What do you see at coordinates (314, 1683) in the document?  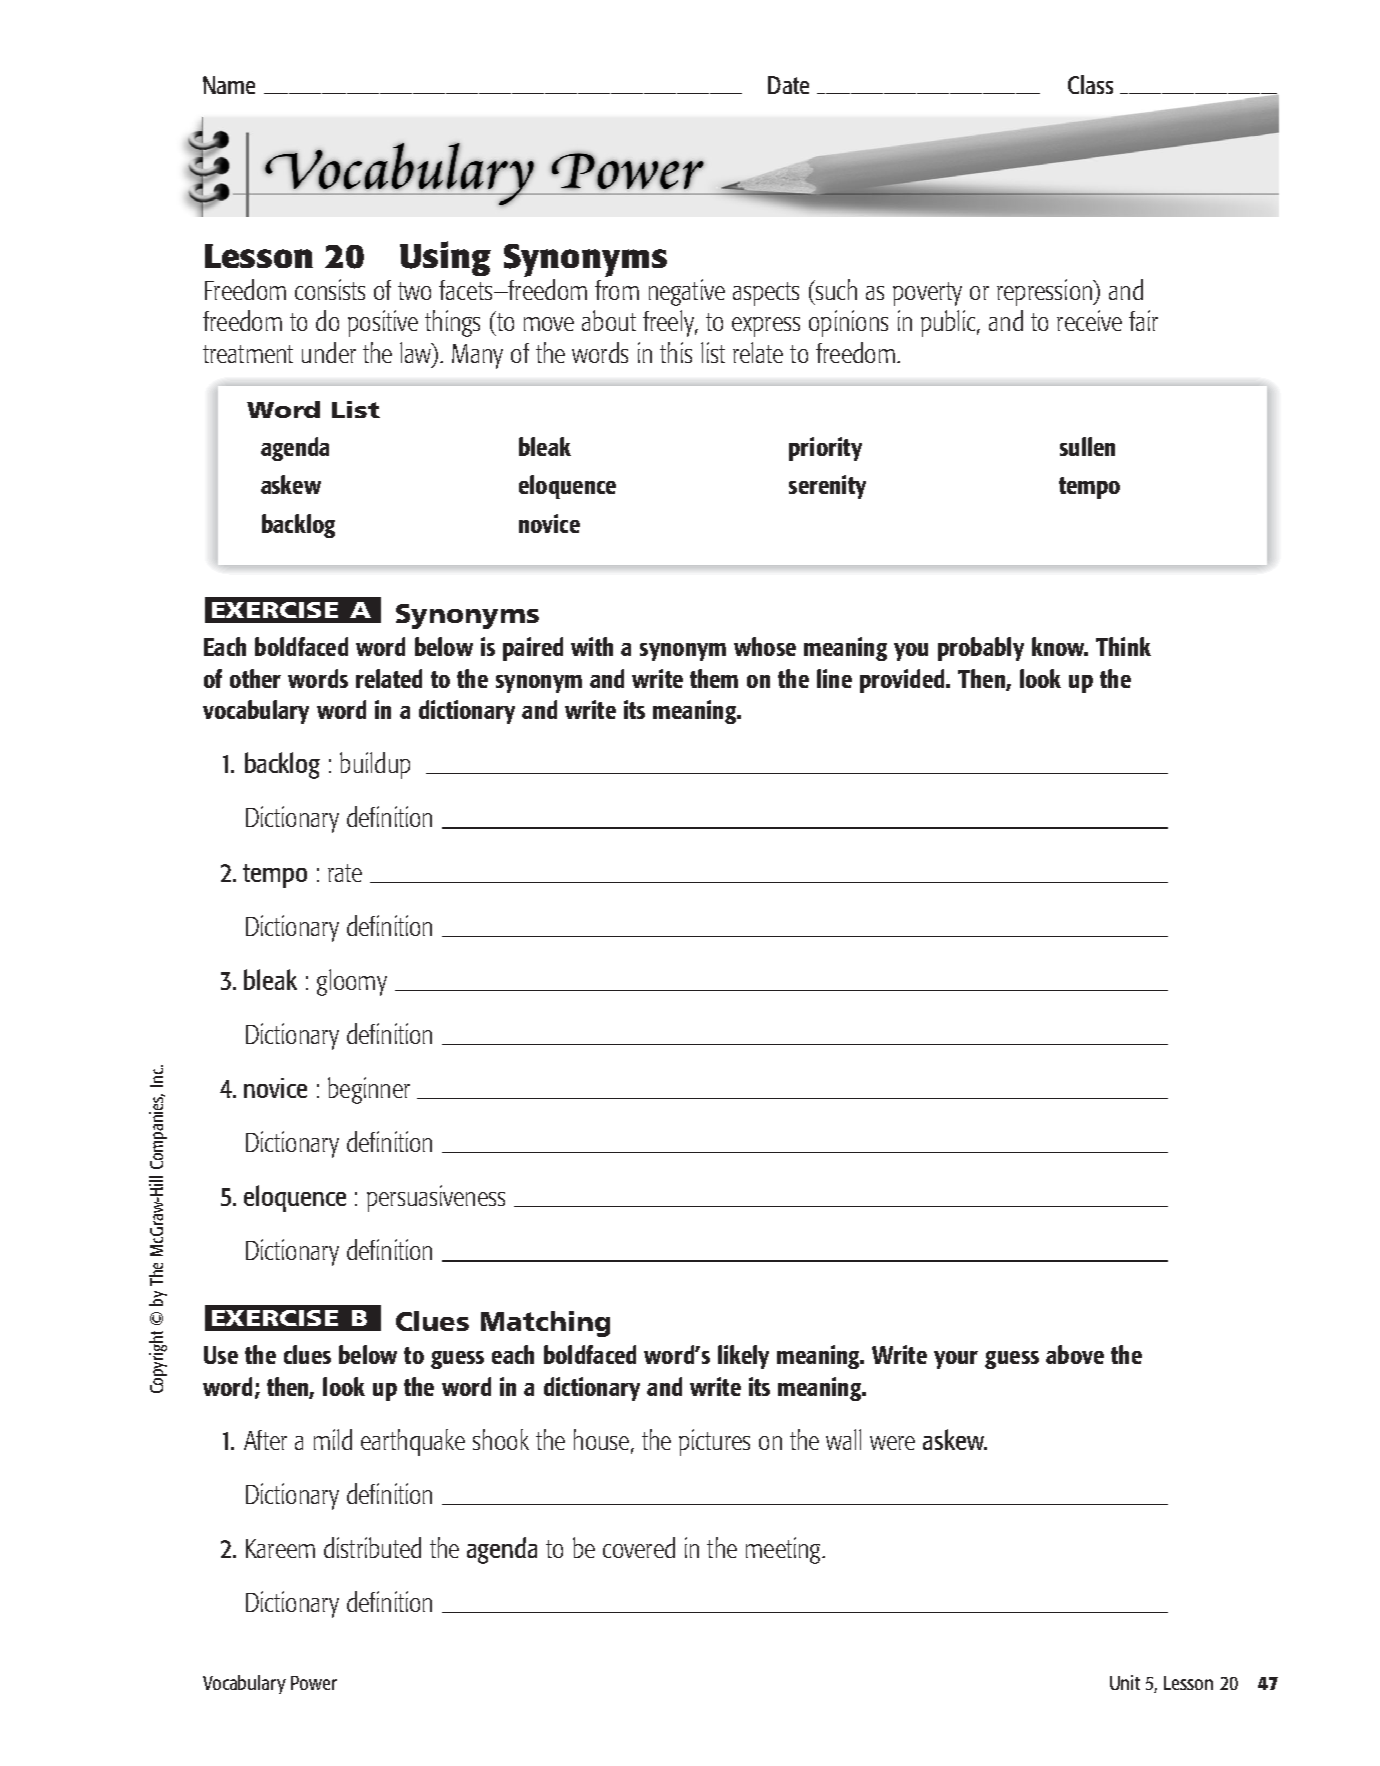 I see `Power` at bounding box center [314, 1683].
